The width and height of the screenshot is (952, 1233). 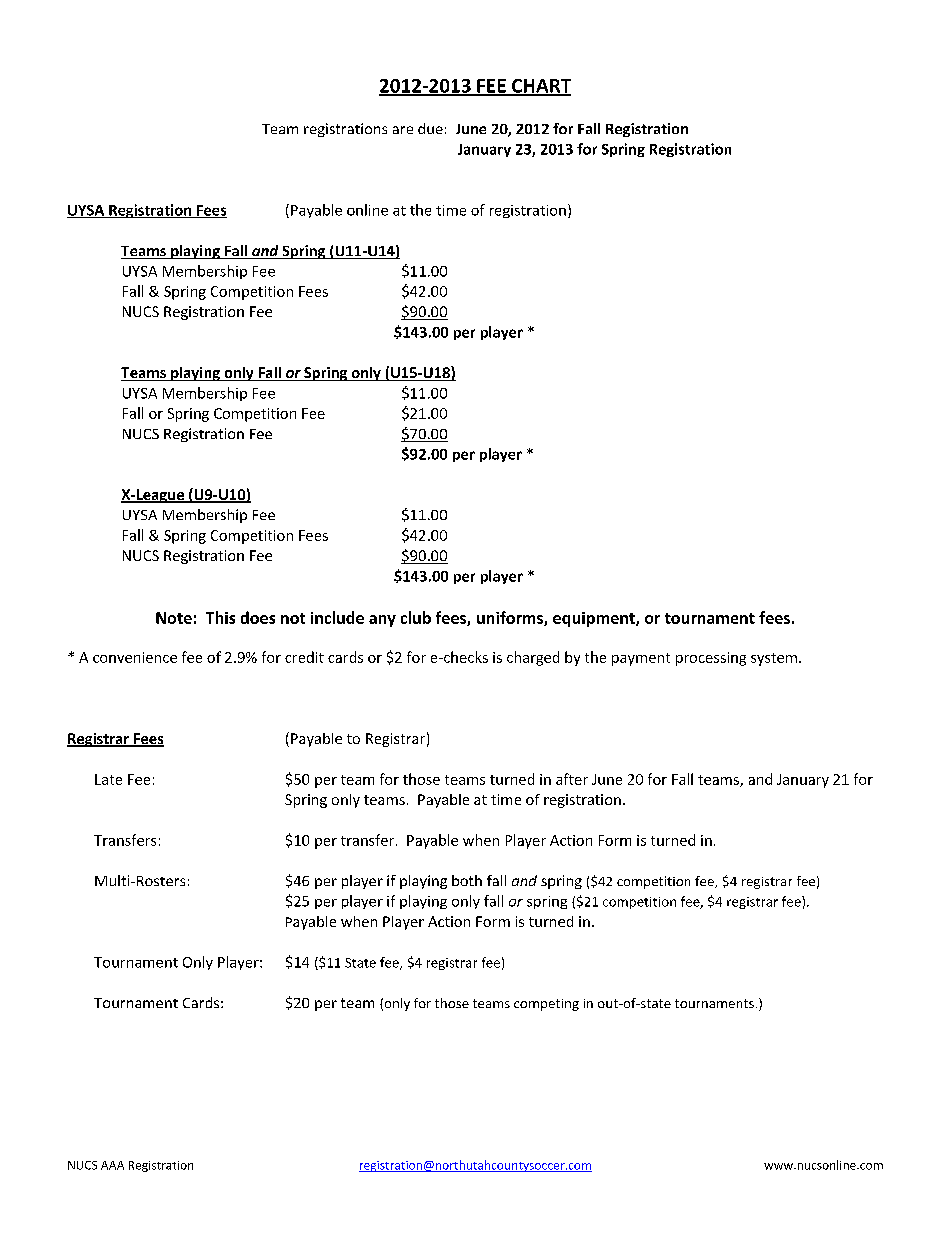 I want to click on Note, so click(x=174, y=618).
